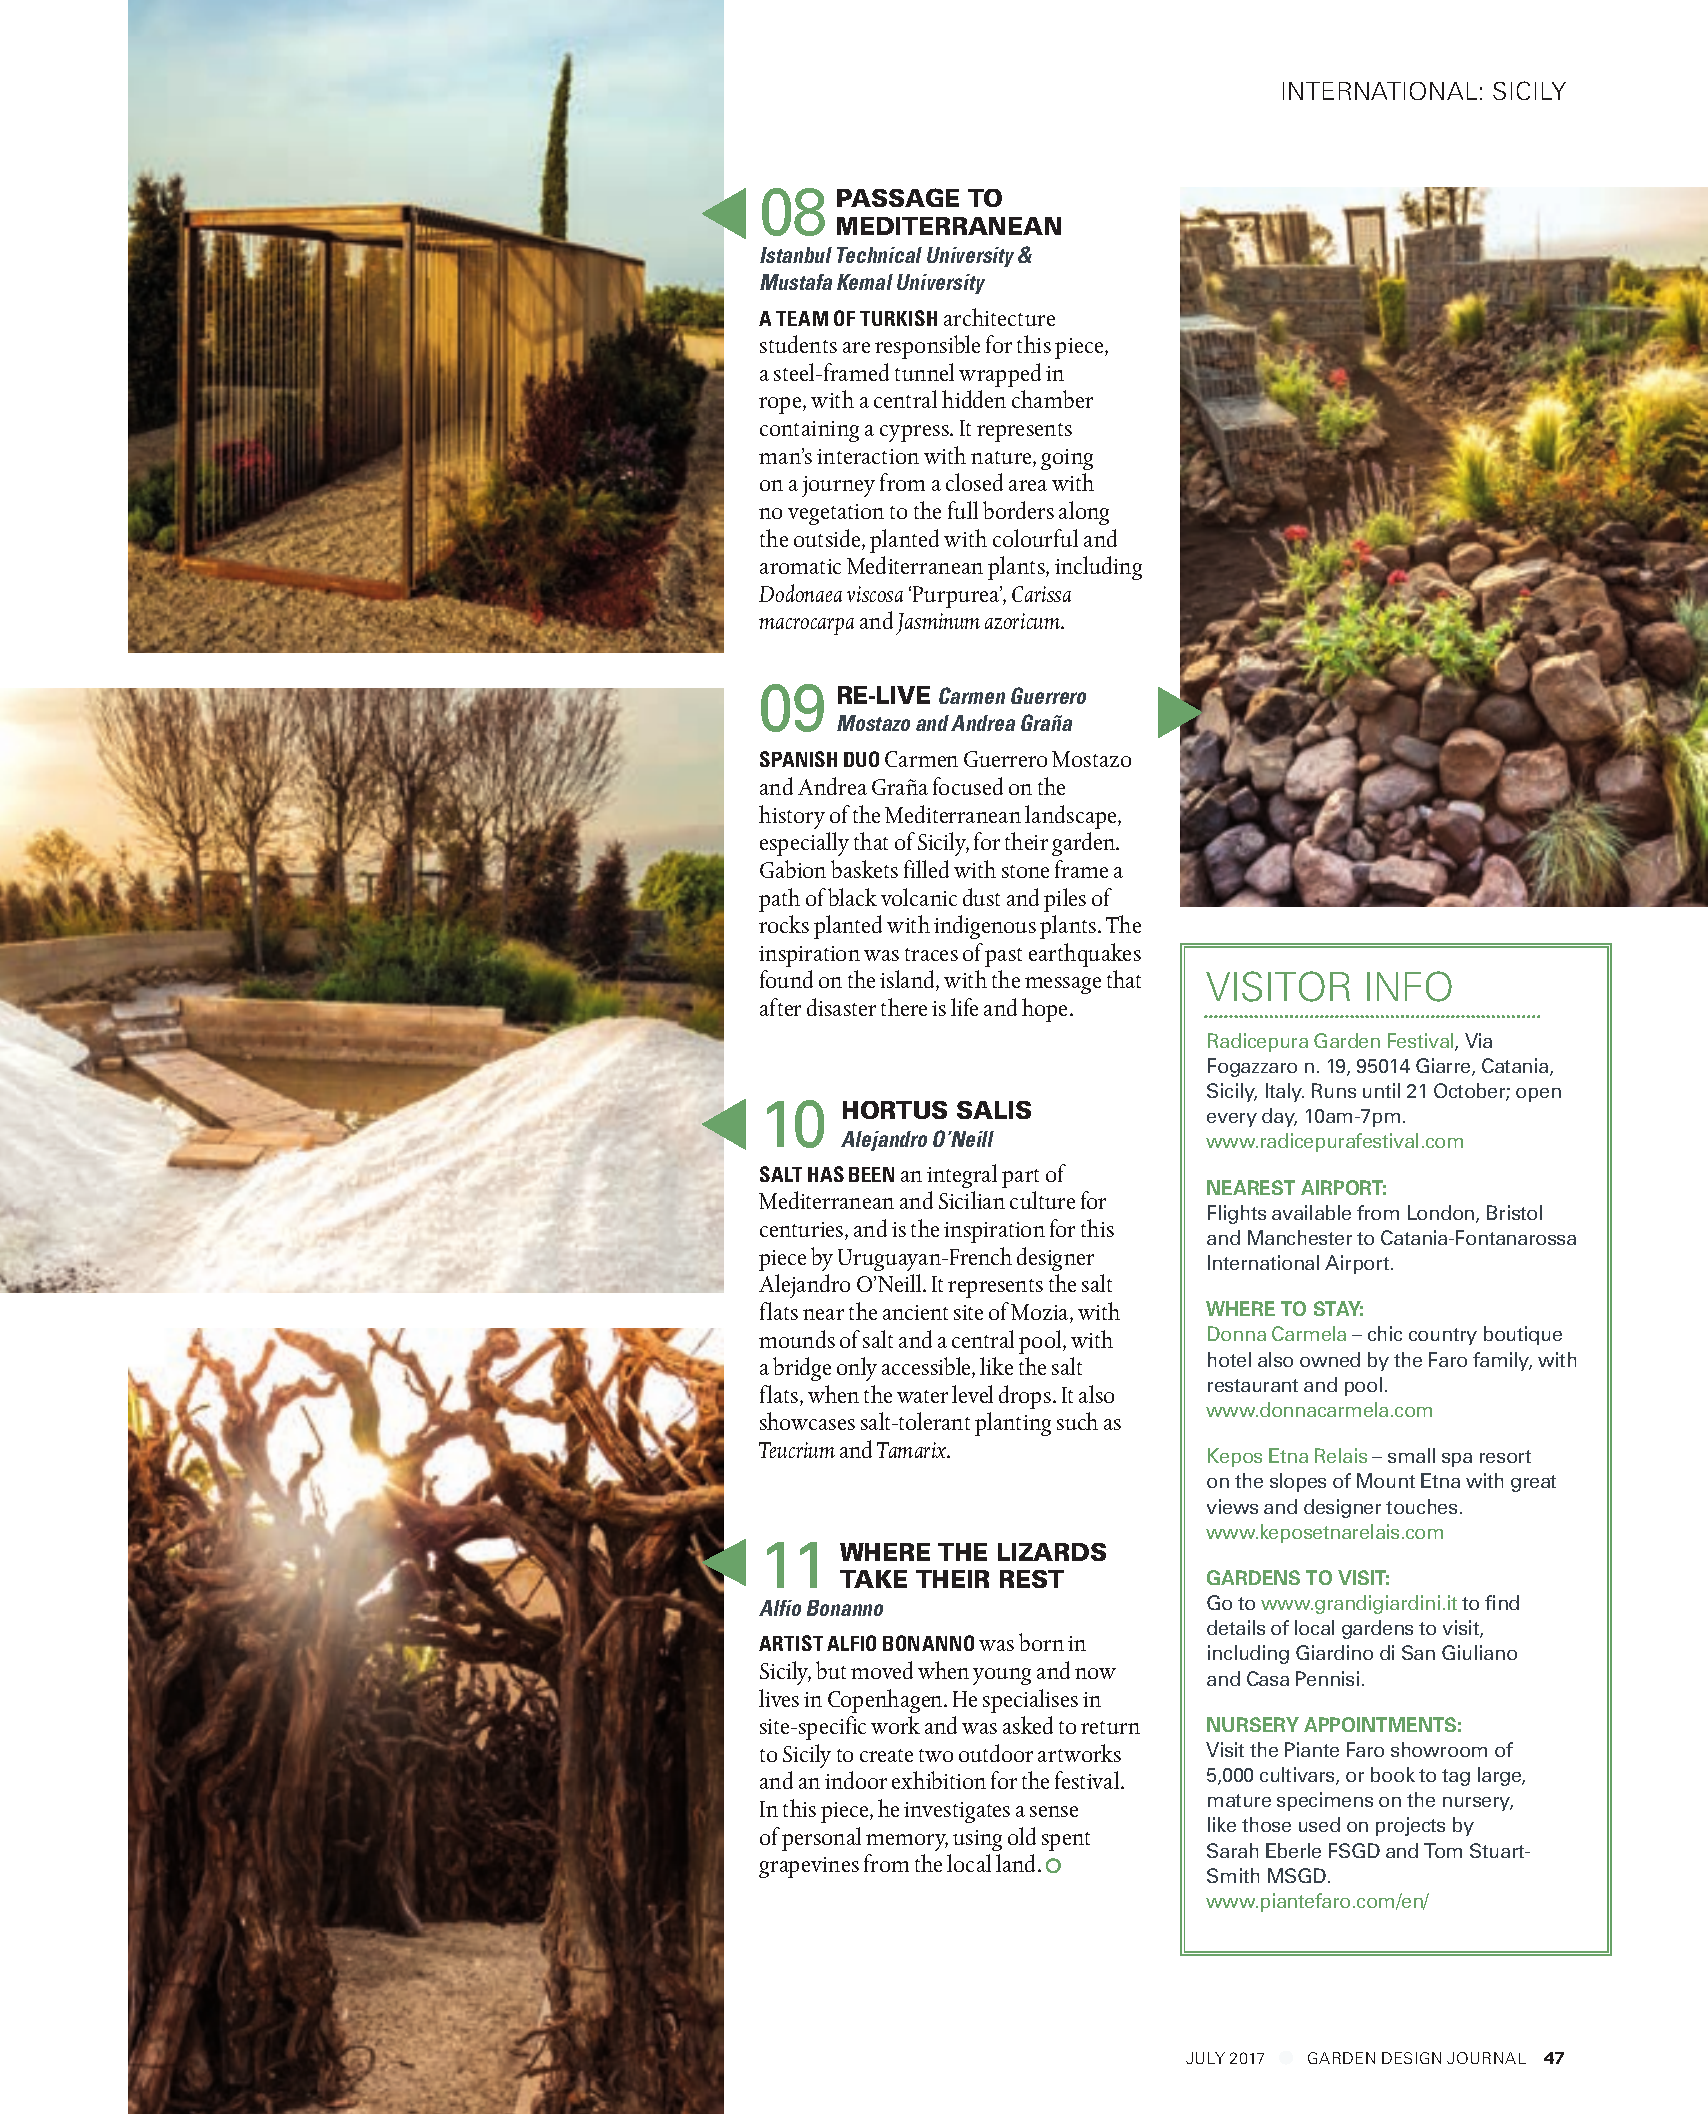 The image size is (1708, 2114). I want to click on Technical, so click(879, 255).
